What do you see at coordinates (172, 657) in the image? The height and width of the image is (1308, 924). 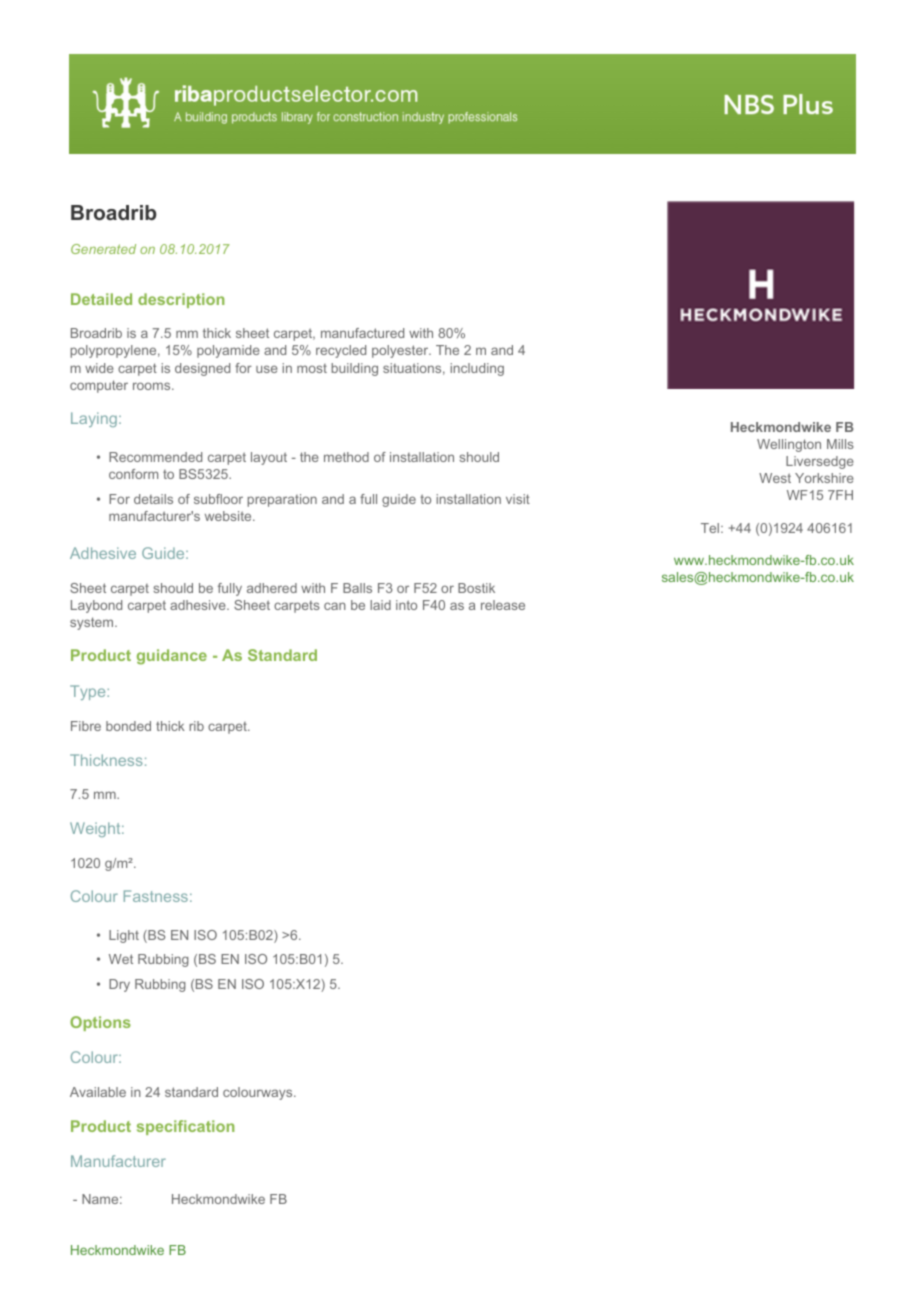 I see `guidance` at bounding box center [172, 657].
